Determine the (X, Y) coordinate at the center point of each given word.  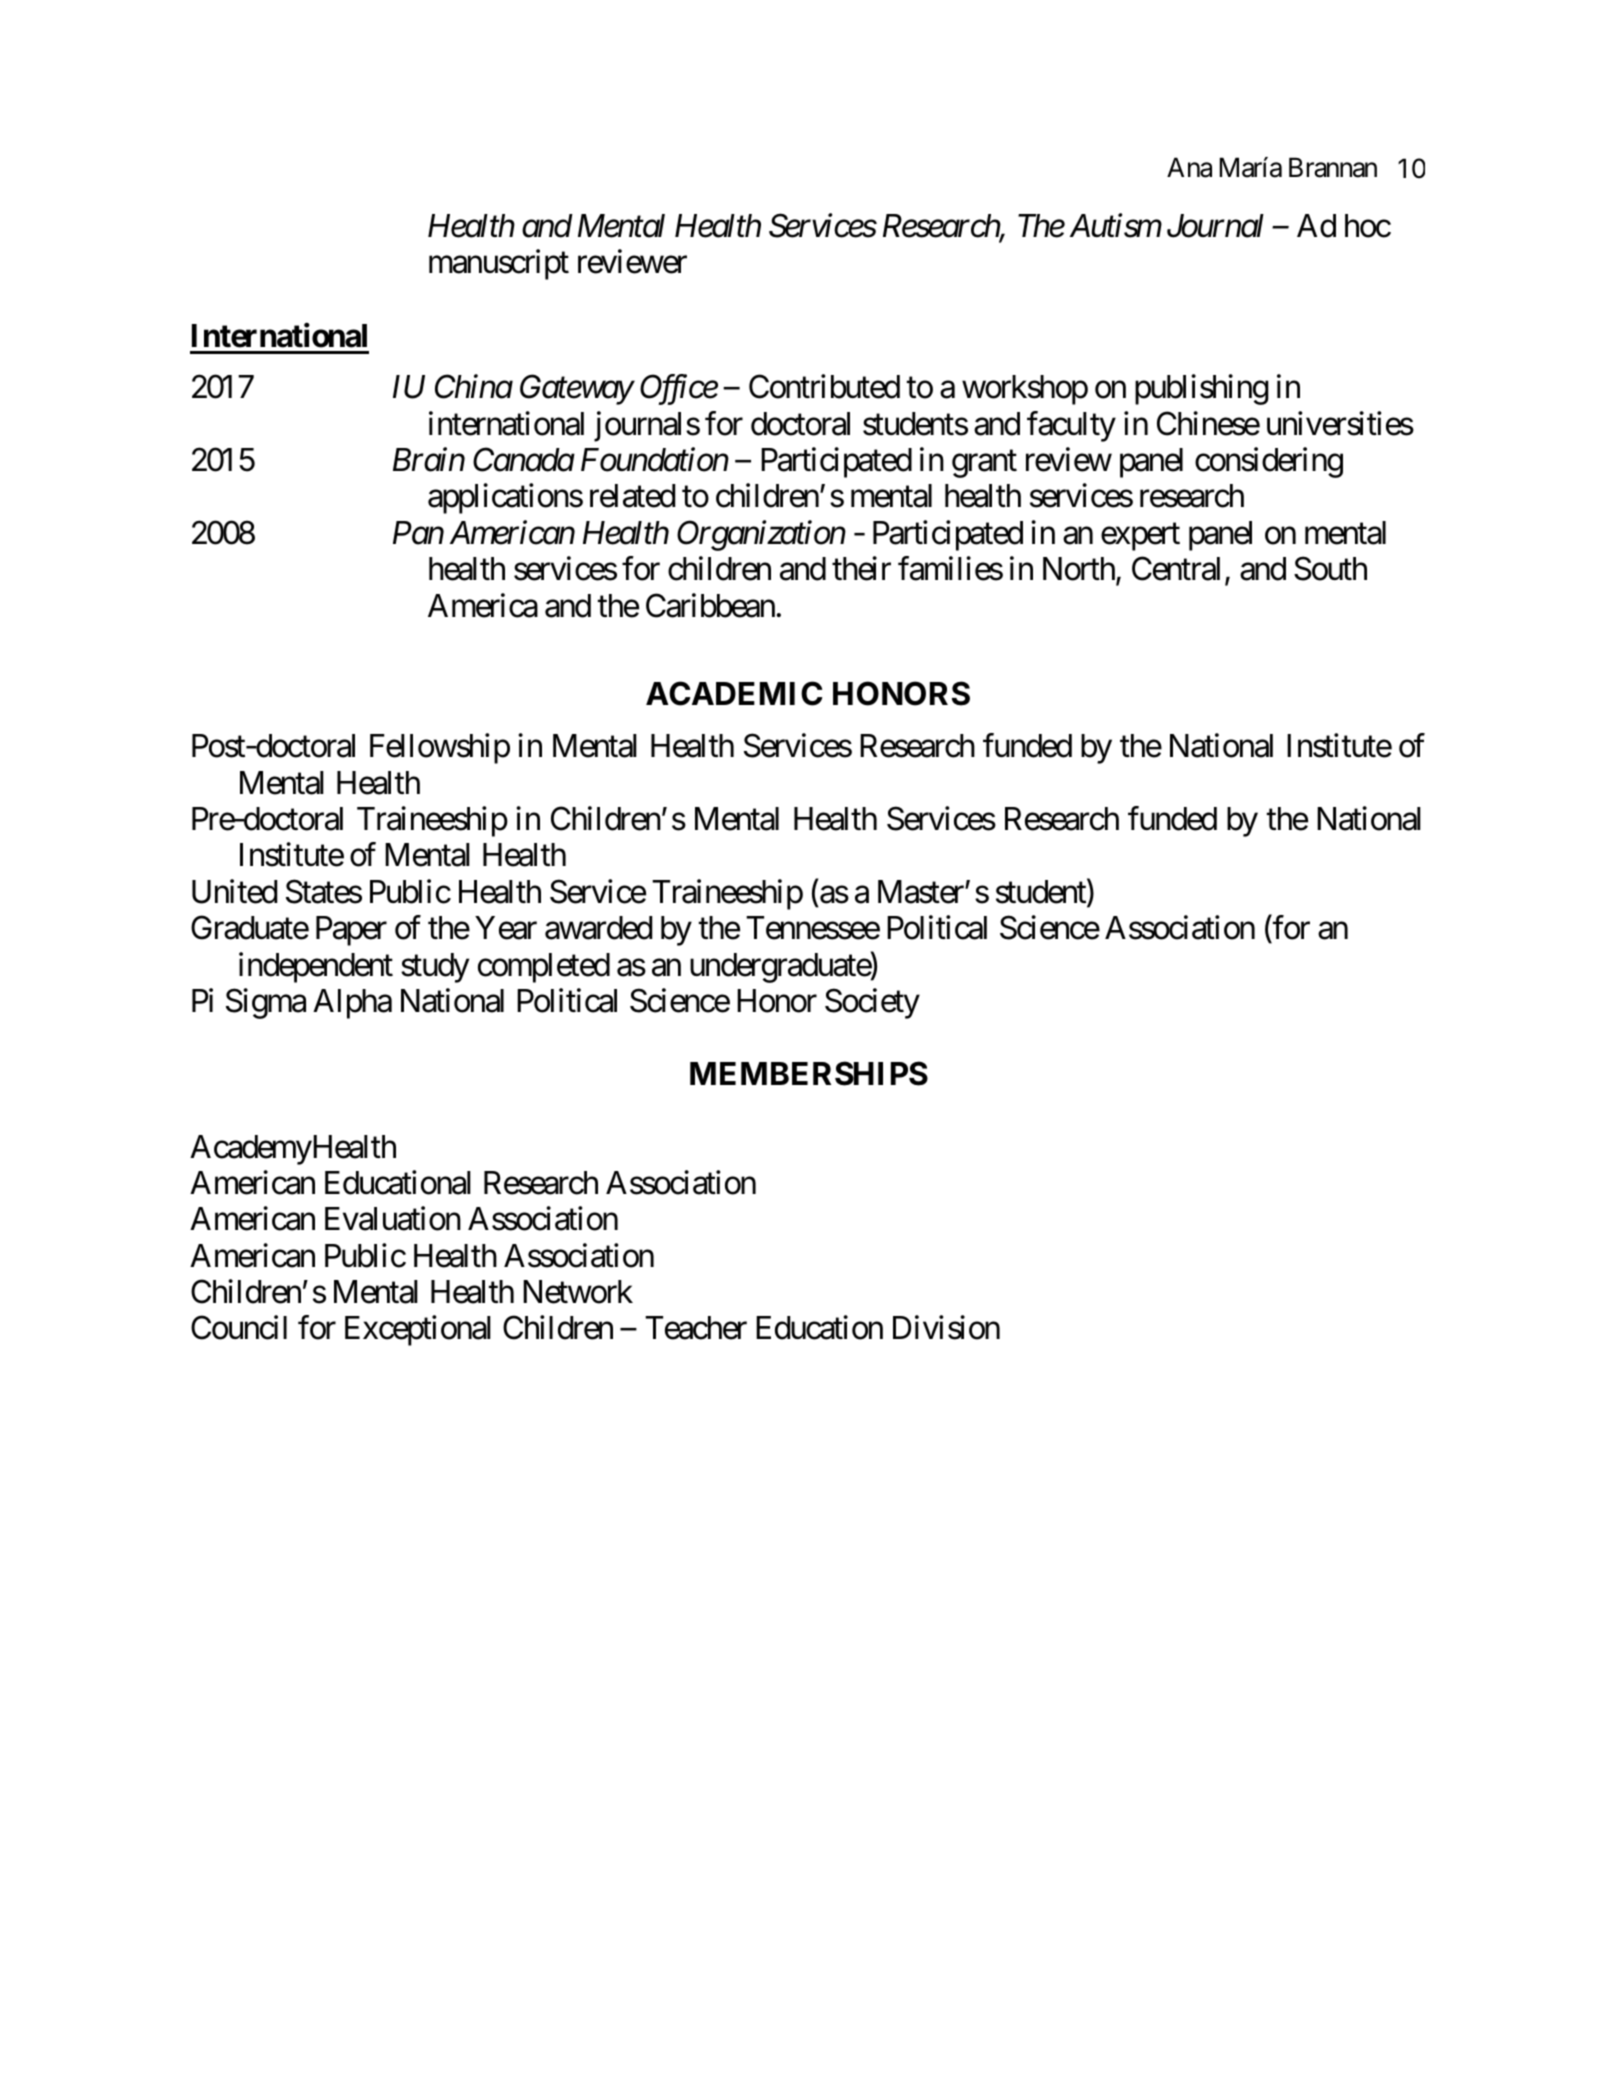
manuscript (499, 265)
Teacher (696, 1328)
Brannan (1333, 168)
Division (946, 1328)
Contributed (824, 387)
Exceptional (418, 1331)
